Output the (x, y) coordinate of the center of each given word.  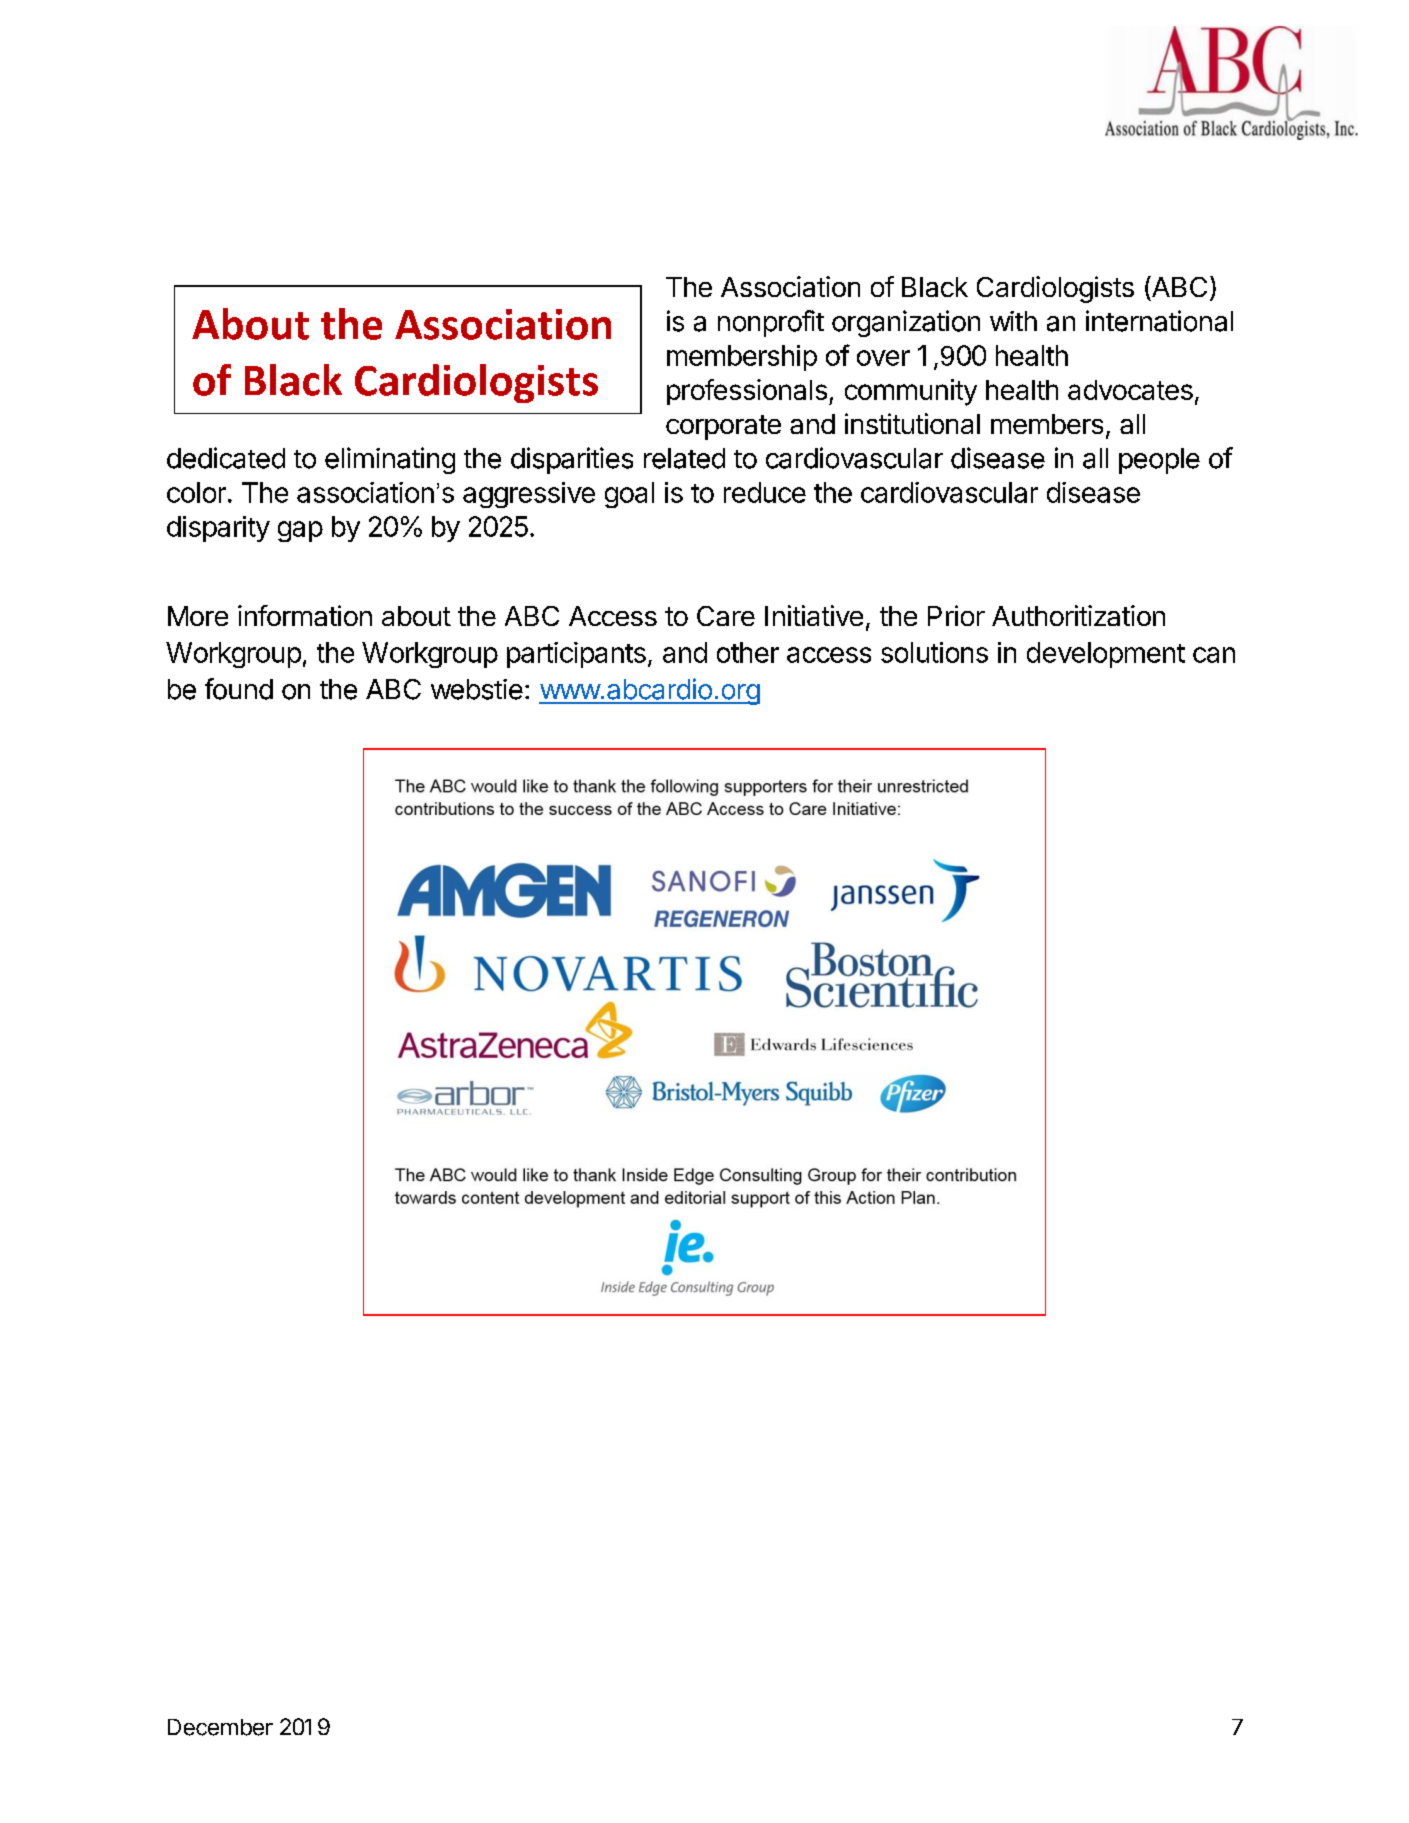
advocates (1130, 390)
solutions (934, 652)
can (1214, 655)
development (1106, 655)
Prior (956, 615)
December (220, 1727)
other (748, 652)
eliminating (390, 460)
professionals (747, 392)
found (239, 689)
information (305, 615)
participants (576, 655)
